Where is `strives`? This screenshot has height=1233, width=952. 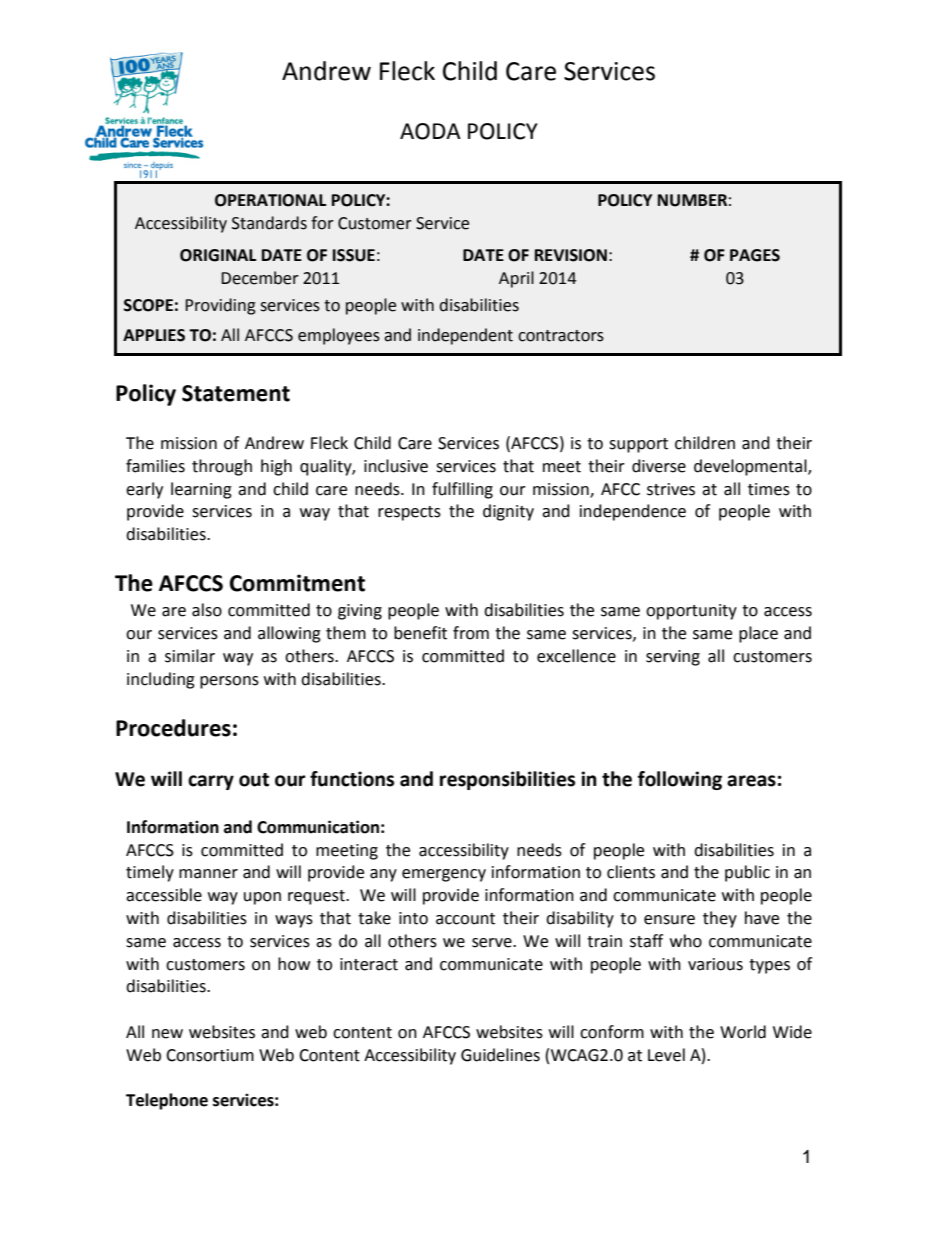
strives is located at coordinates (671, 489).
